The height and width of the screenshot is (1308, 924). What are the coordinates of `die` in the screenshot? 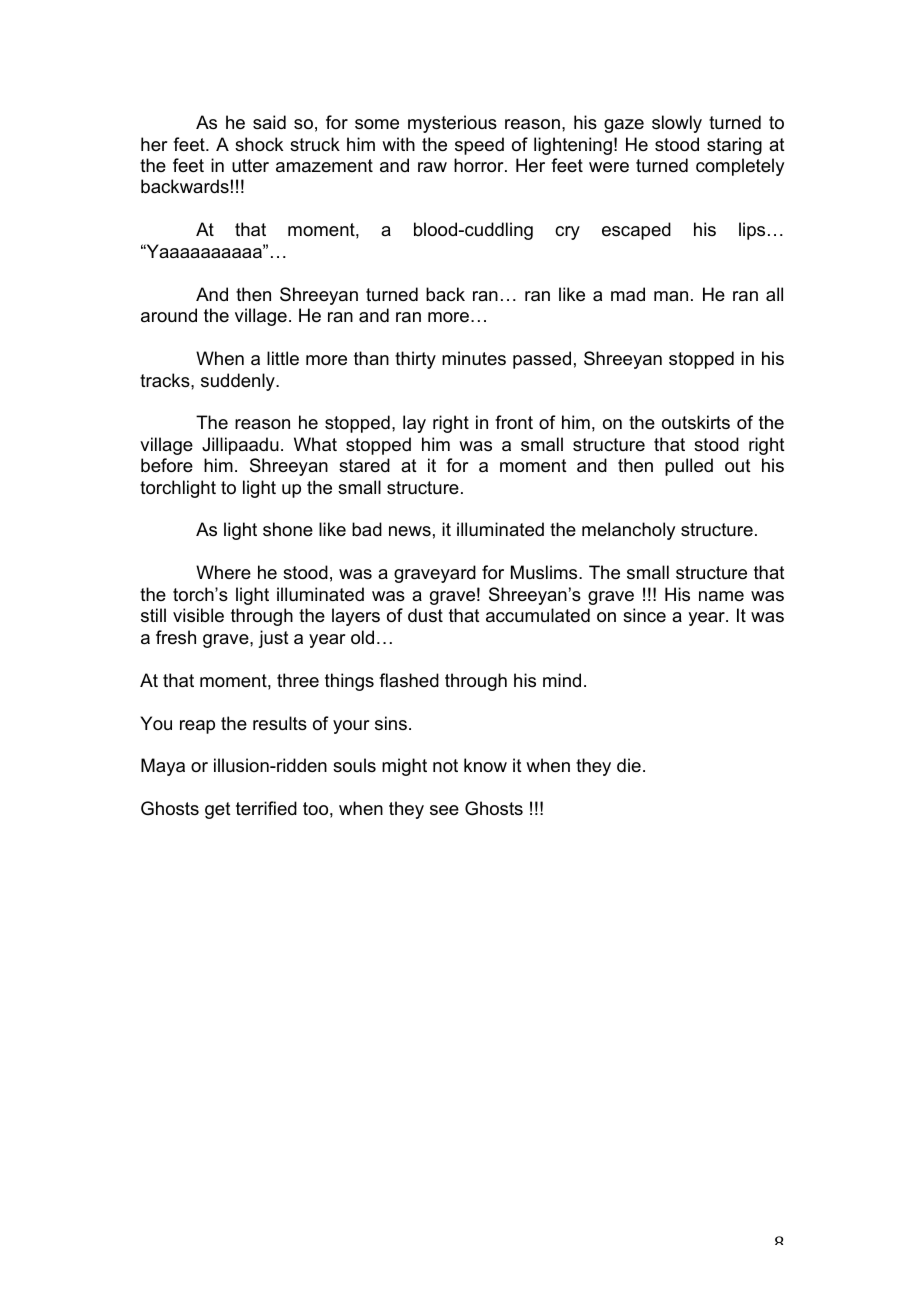 It's located at (629, 765).
